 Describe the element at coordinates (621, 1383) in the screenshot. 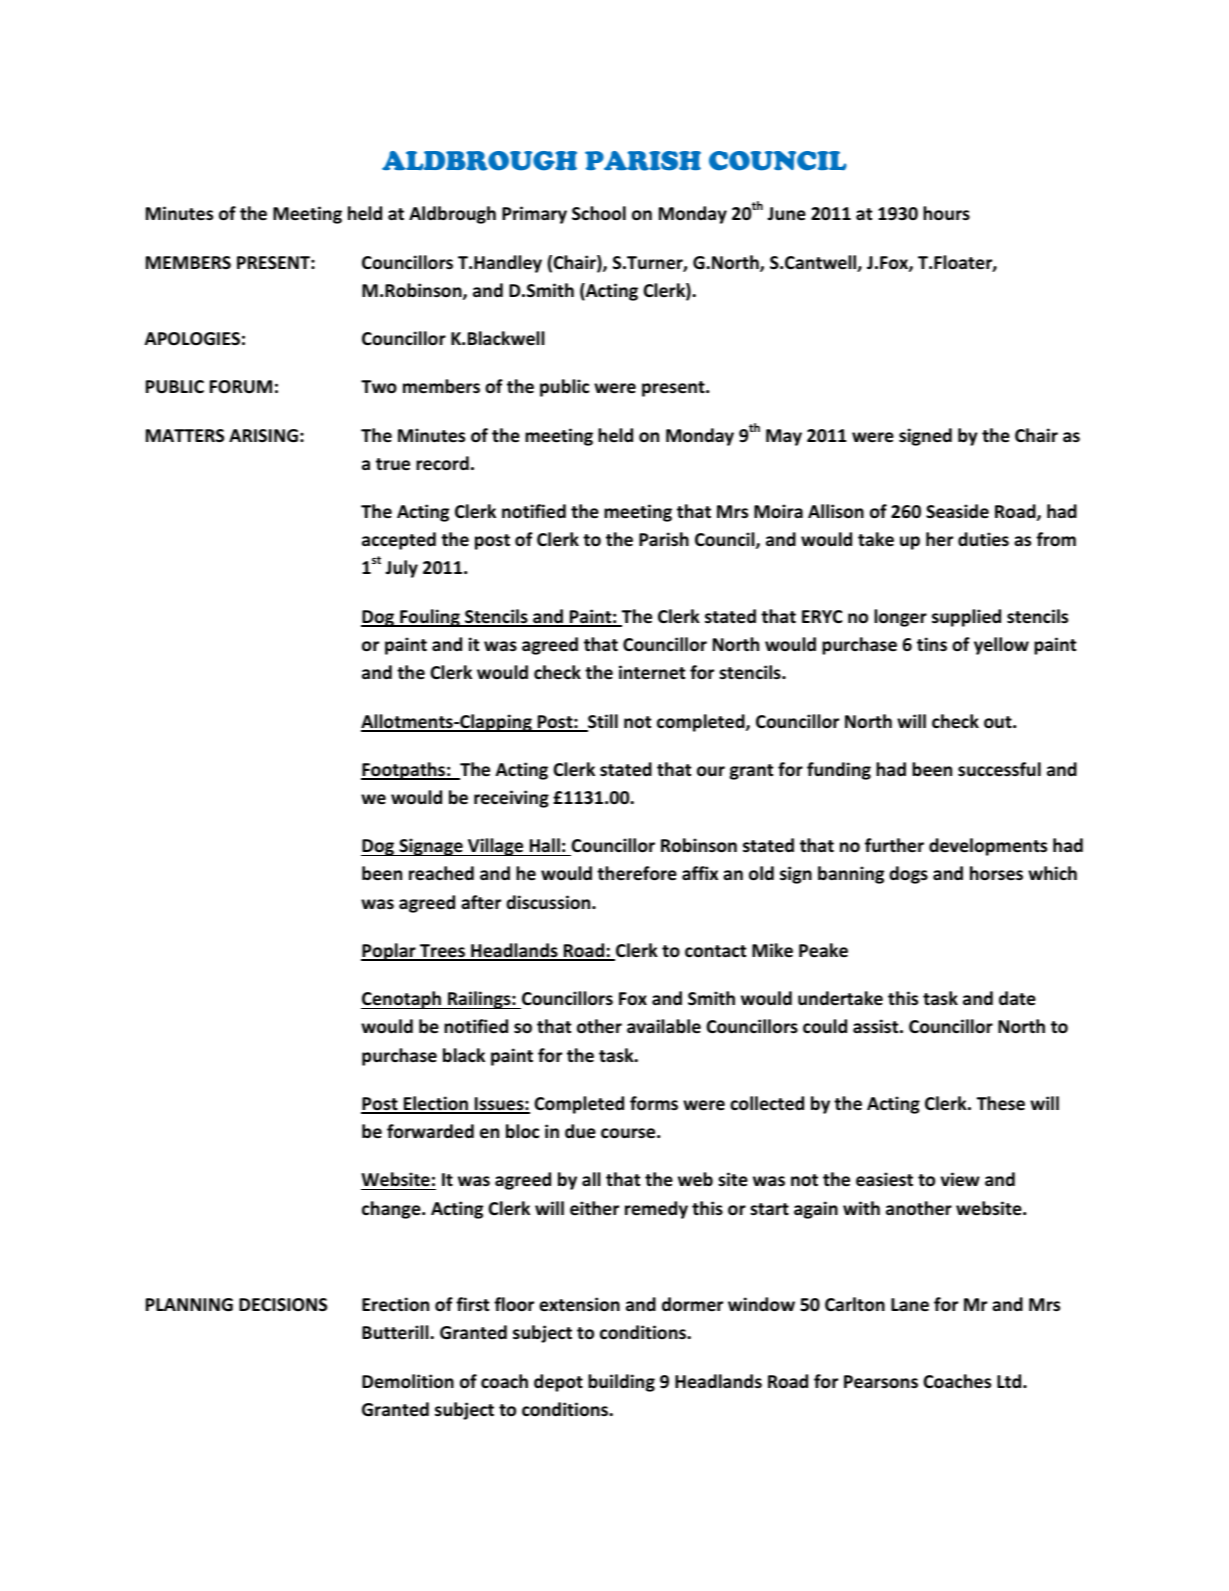

I see `building` at that location.
